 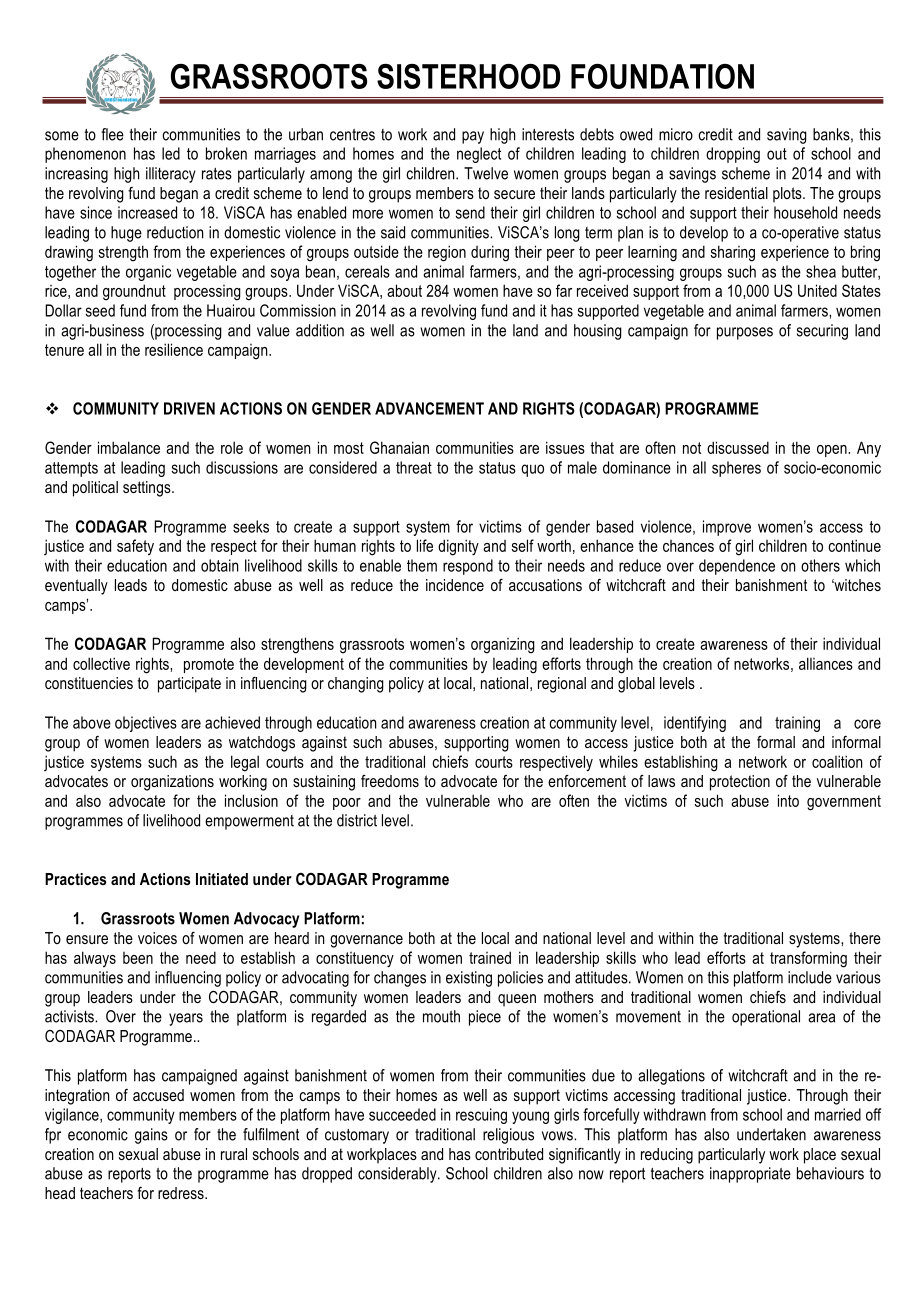 I want to click on voices, so click(x=157, y=938).
